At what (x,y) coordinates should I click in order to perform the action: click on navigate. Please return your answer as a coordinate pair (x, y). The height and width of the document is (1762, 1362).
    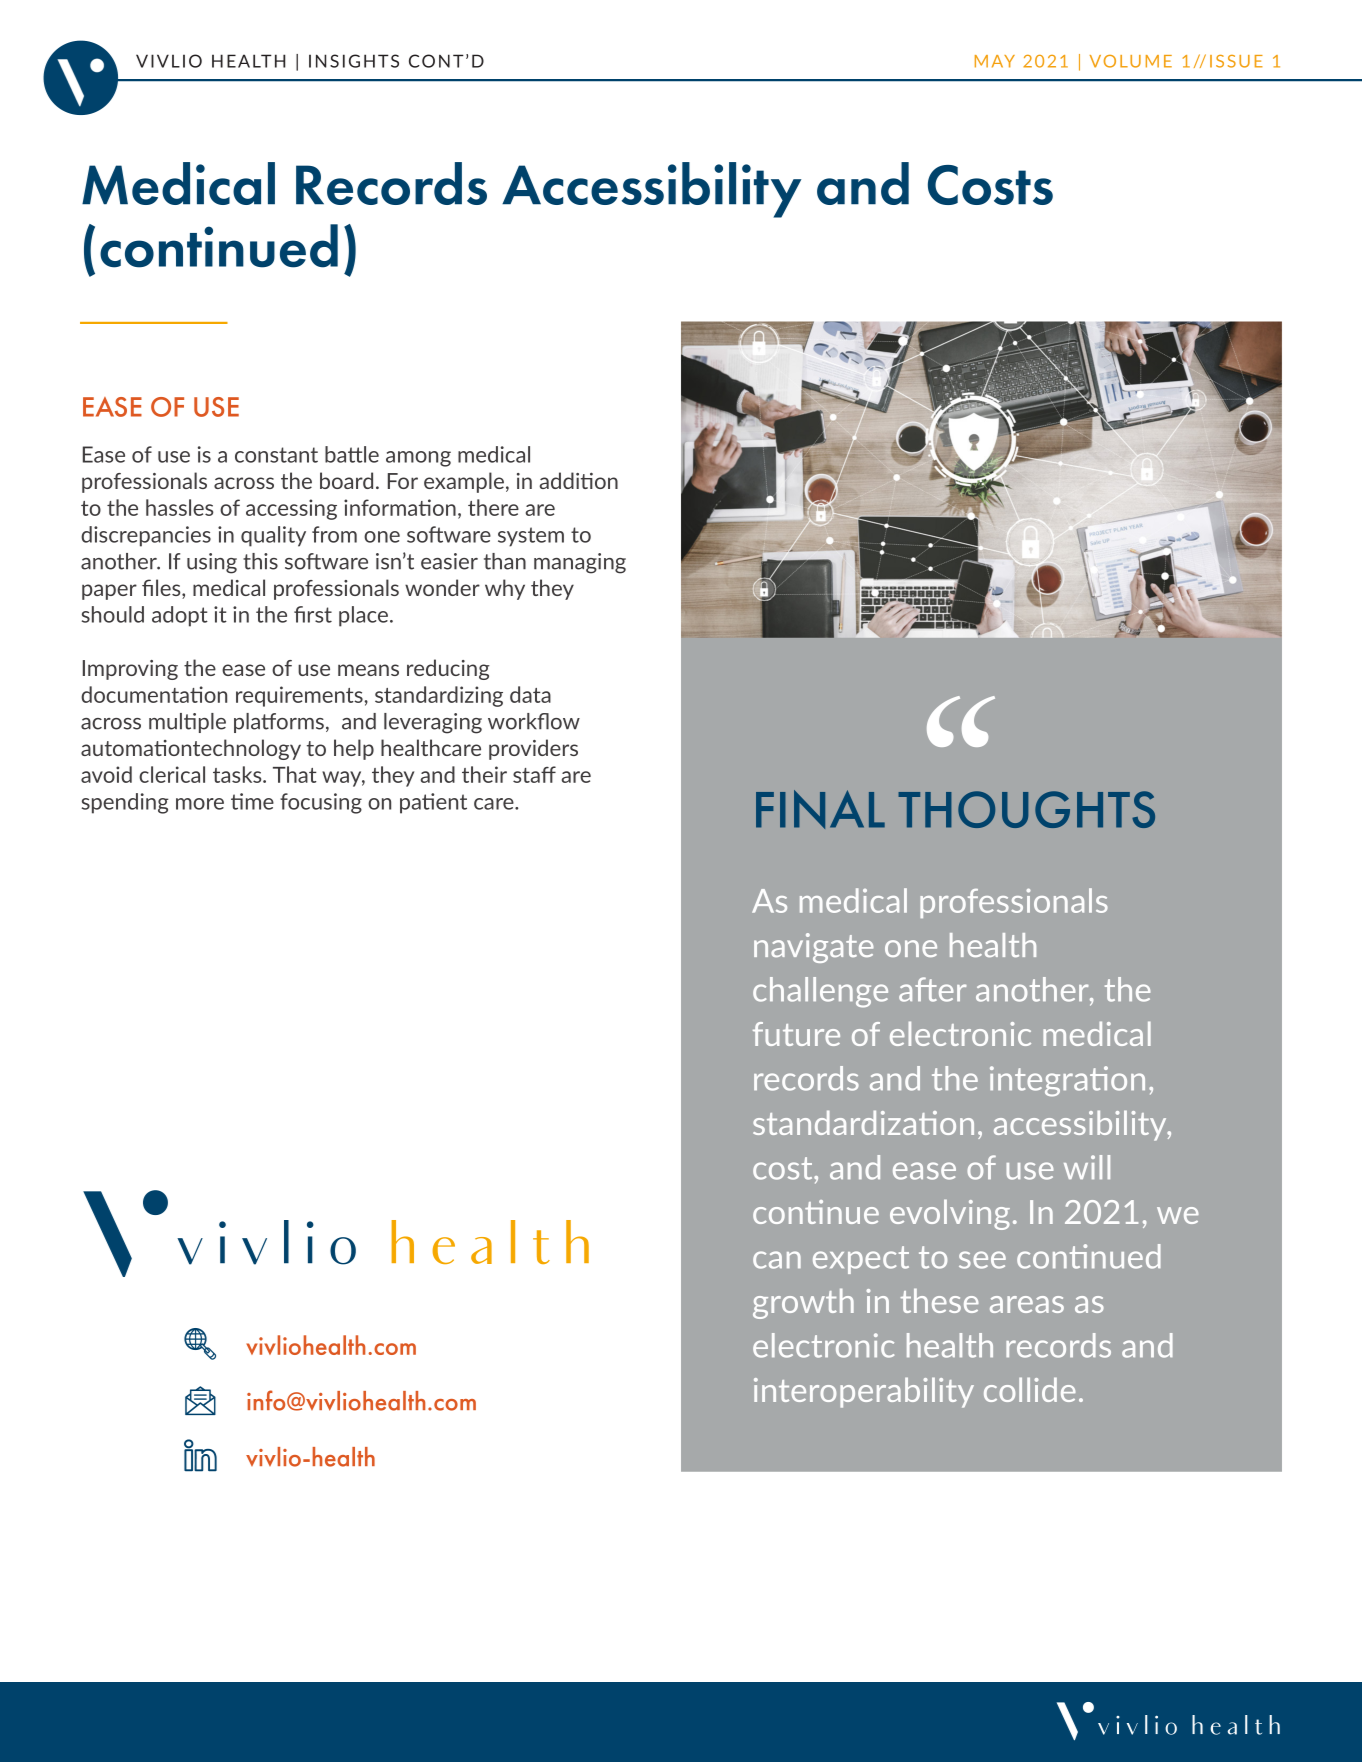
    Looking at the image, I should click on (814, 948).
